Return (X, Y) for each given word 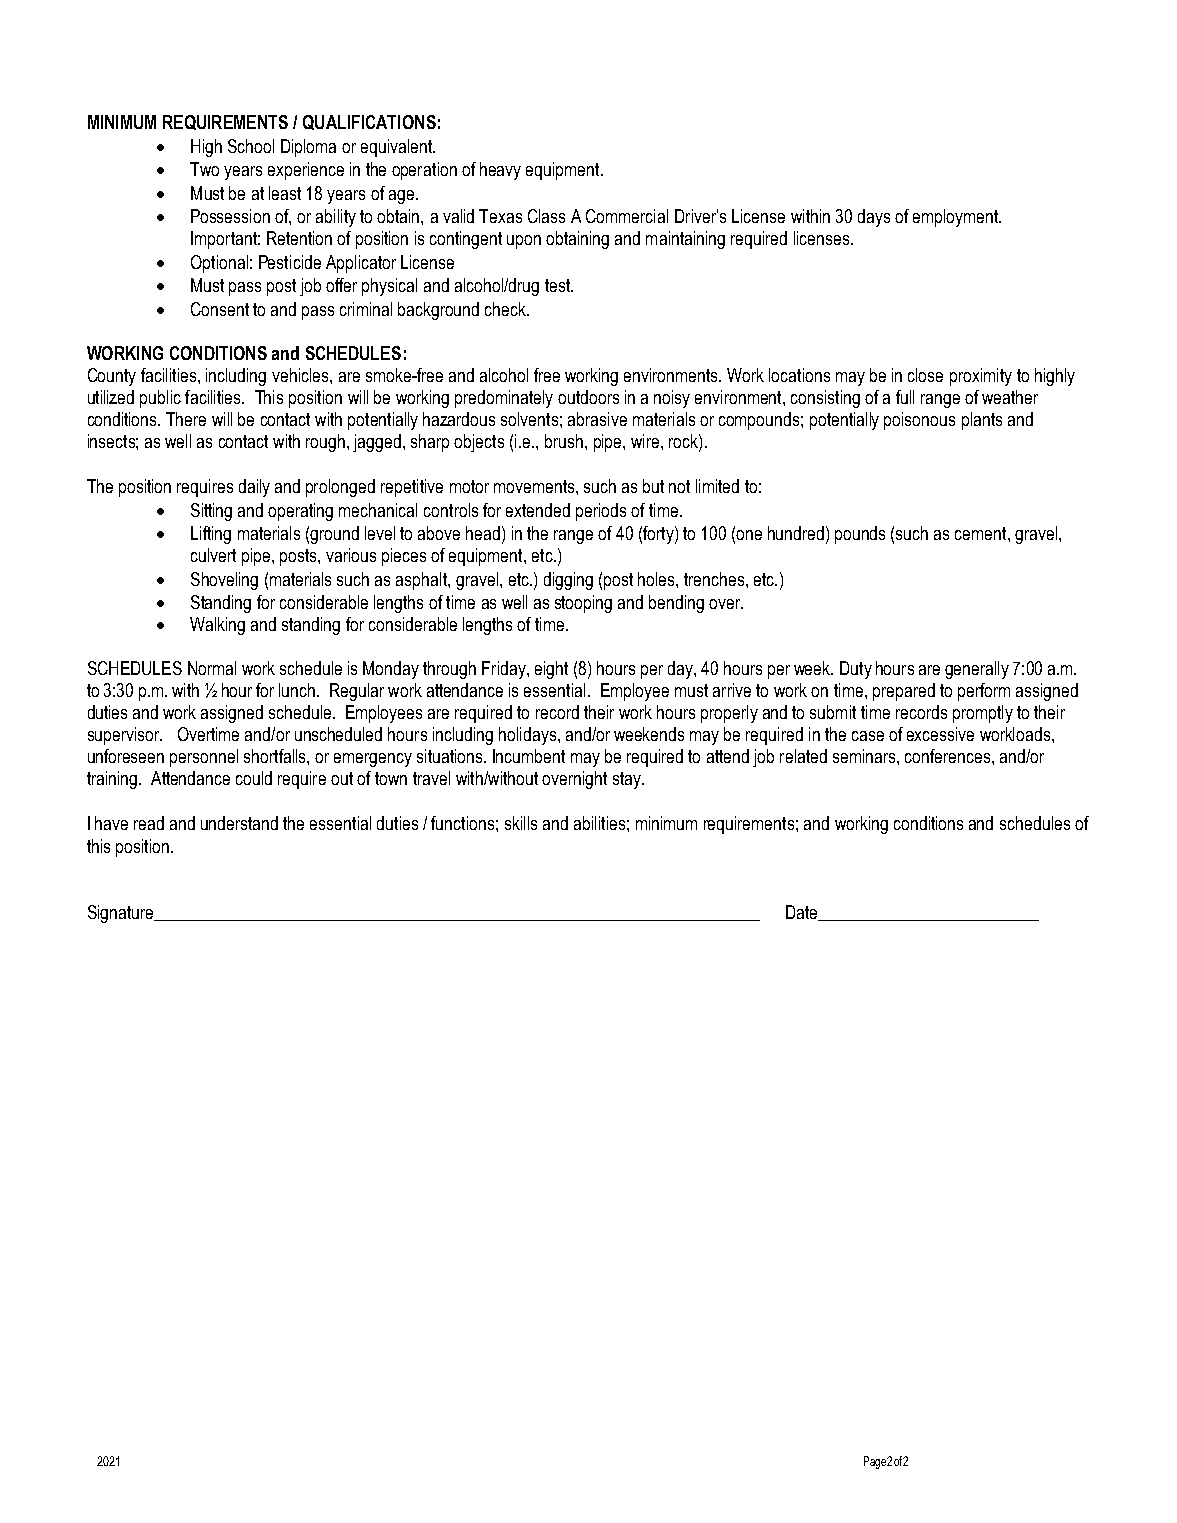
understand (239, 823)
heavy (500, 171)
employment (957, 218)
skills (521, 823)
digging (568, 581)
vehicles (301, 375)
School (251, 146)
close (925, 375)
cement (982, 533)
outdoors (588, 397)
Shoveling (224, 581)
